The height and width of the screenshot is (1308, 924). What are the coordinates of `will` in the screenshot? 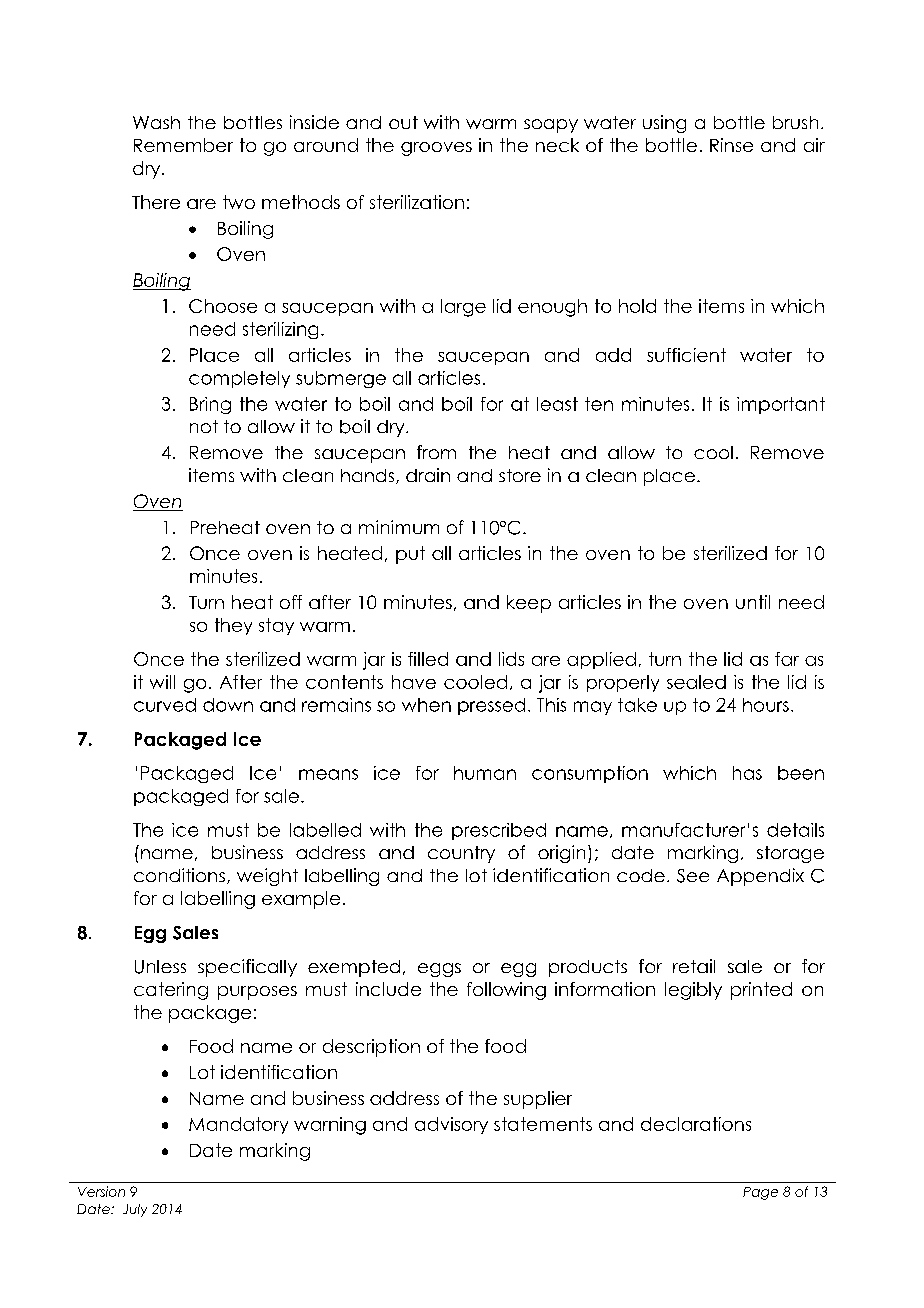 It's located at (162, 682).
